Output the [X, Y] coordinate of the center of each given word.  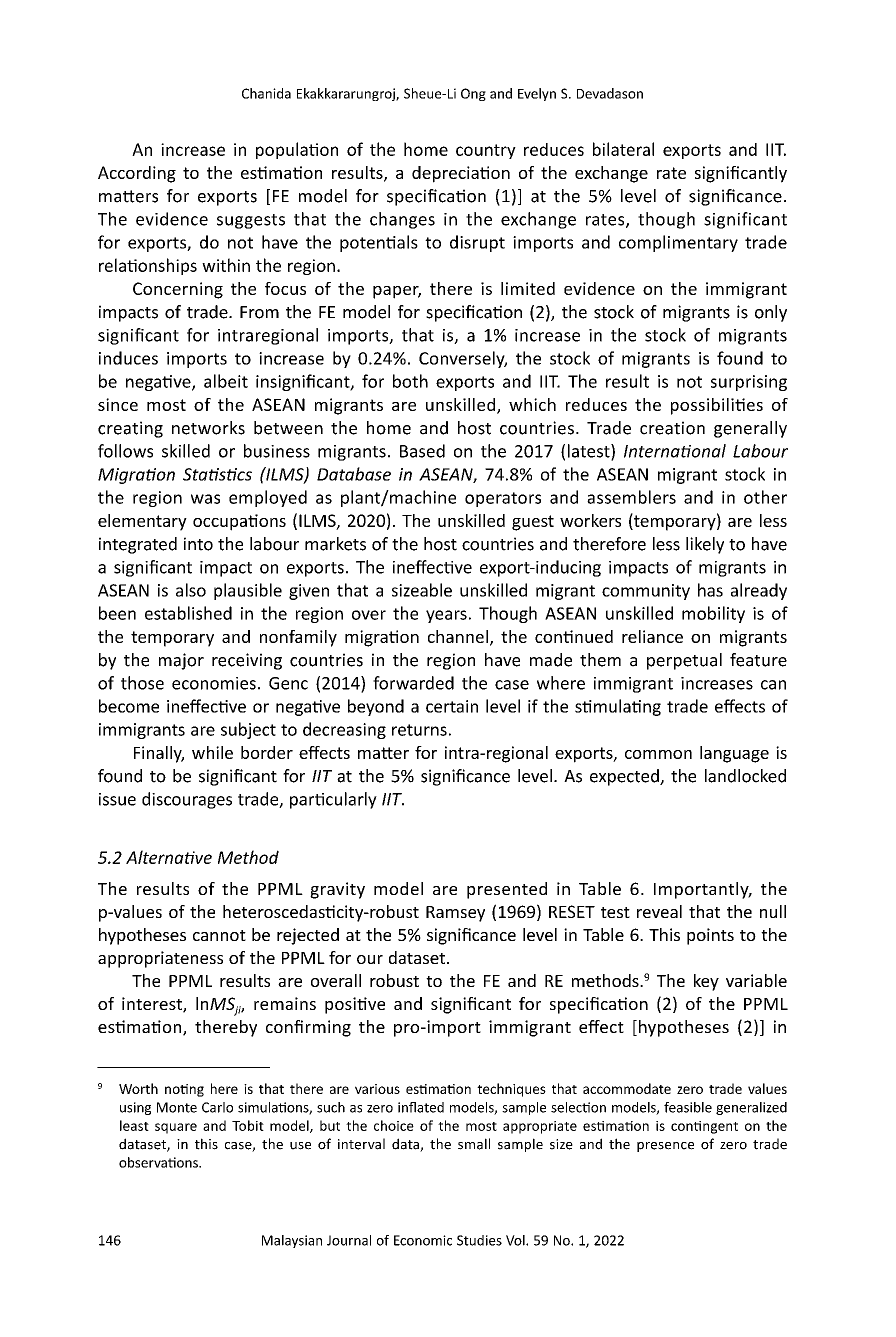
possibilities [717, 406]
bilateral [623, 149]
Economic [423, 1240]
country [486, 151]
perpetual [684, 661]
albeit [226, 381]
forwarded [413, 683]
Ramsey [455, 914]
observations [159, 1162]
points [710, 936]
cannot [219, 935]
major [181, 661]
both [410, 381]
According [137, 174]
